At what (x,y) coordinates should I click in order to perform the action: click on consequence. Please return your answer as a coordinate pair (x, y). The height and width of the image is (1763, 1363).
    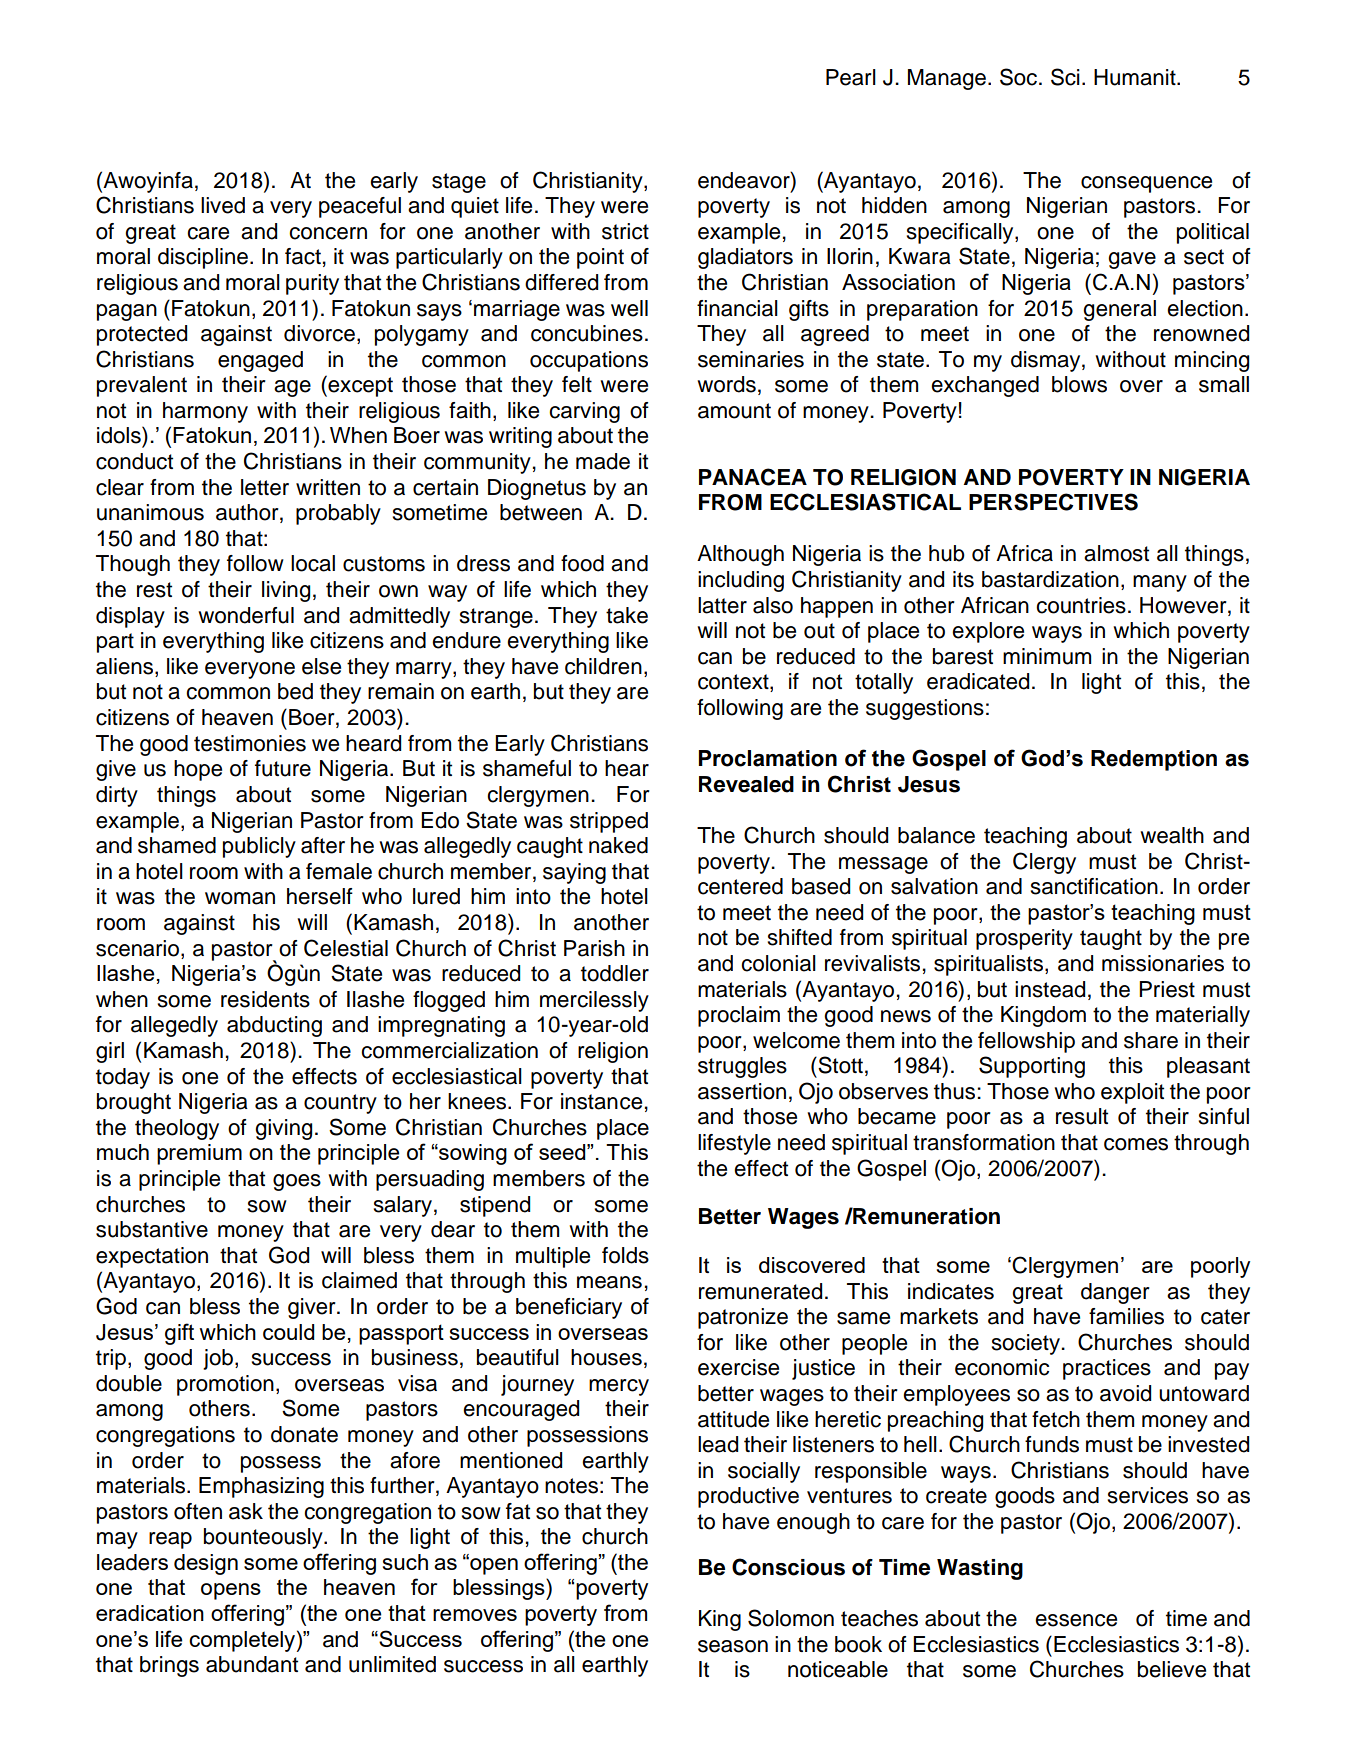
    Looking at the image, I should click on (1146, 184).
